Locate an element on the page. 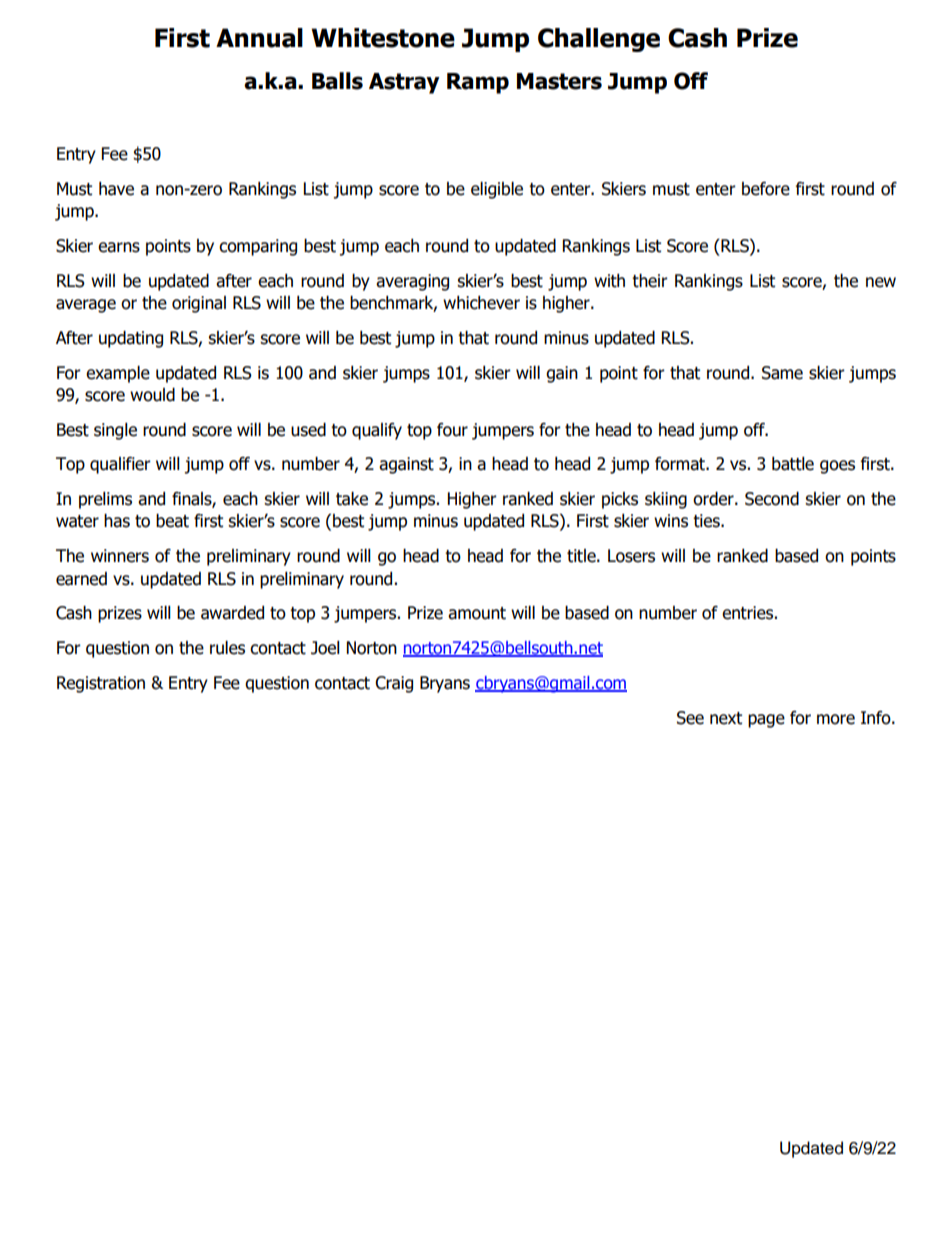 This page has height=1233, width=952. Registration is located at coordinates (101, 684).
